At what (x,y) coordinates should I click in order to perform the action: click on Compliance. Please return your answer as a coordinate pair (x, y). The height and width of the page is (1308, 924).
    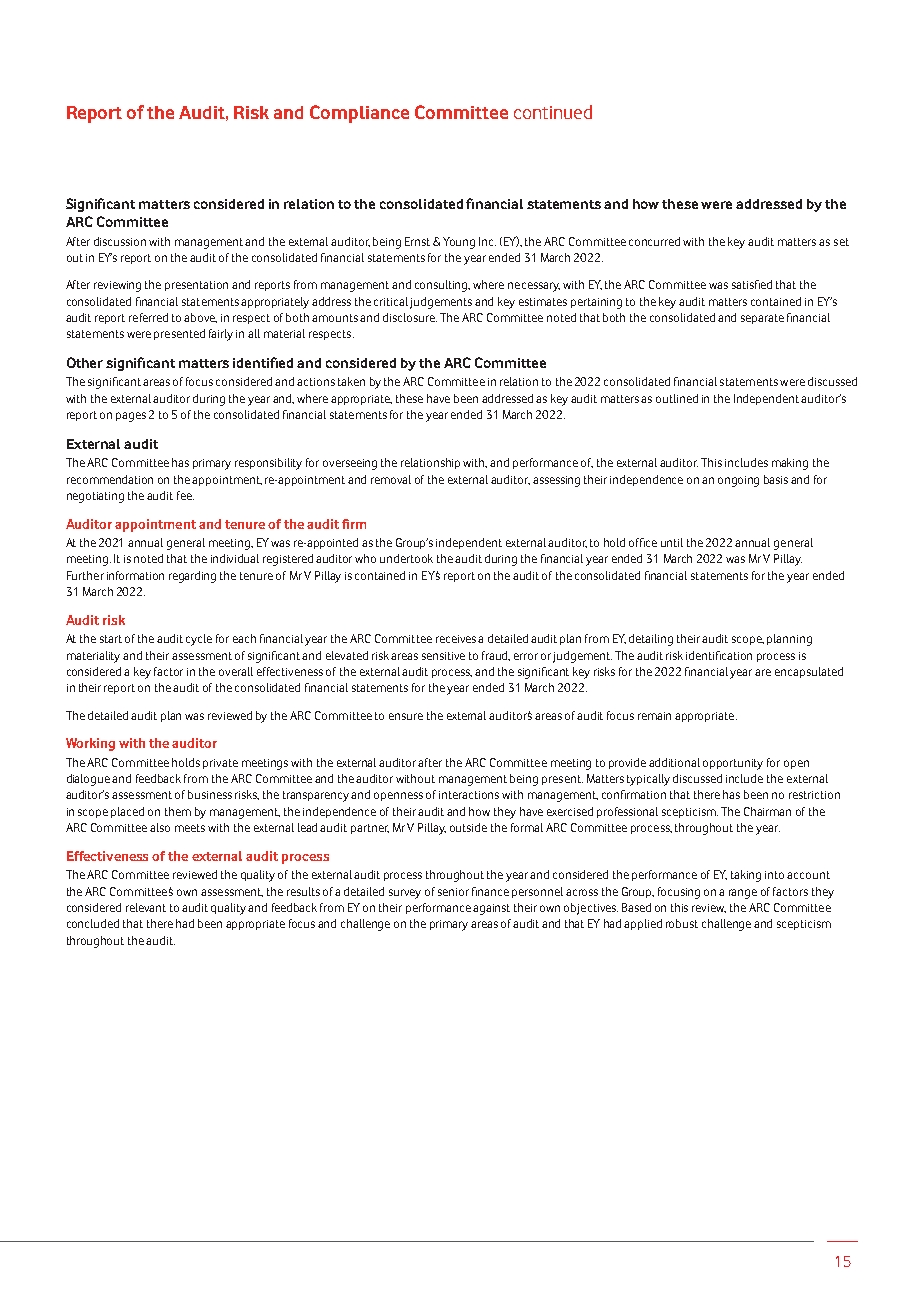
    Looking at the image, I should click on (359, 114).
